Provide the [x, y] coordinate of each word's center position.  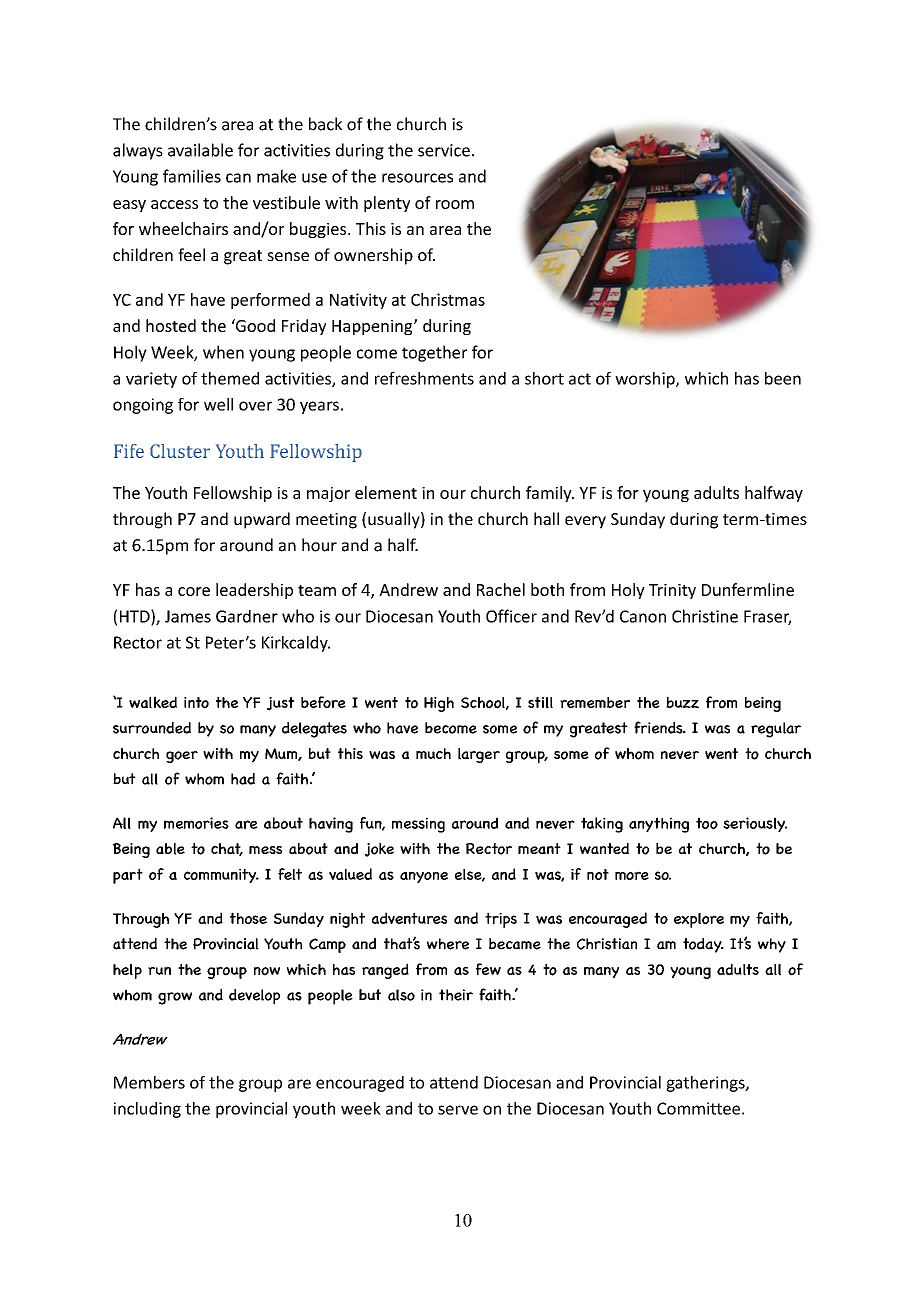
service [444, 150]
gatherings [706, 1084]
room [455, 204]
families [192, 176]
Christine [705, 616]
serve [458, 1110]
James [188, 616]
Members [149, 1082]
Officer [511, 616]
